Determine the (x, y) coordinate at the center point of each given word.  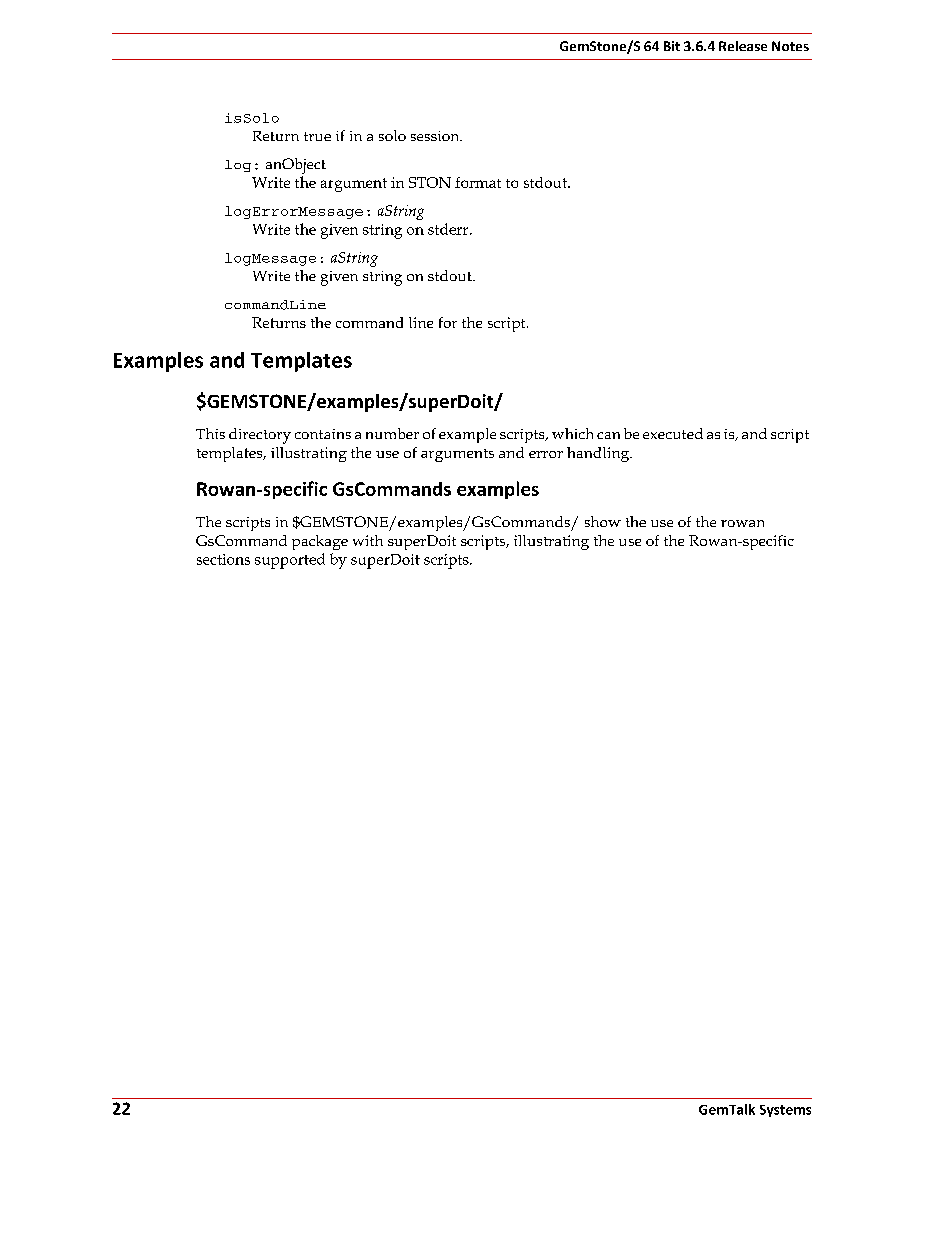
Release (743, 46)
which (572, 433)
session (436, 136)
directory (260, 436)
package (320, 542)
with (368, 540)
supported (290, 561)
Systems (785, 1111)
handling (599, 454)
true (317, 136)
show (603, 521)
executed (673, 433)
